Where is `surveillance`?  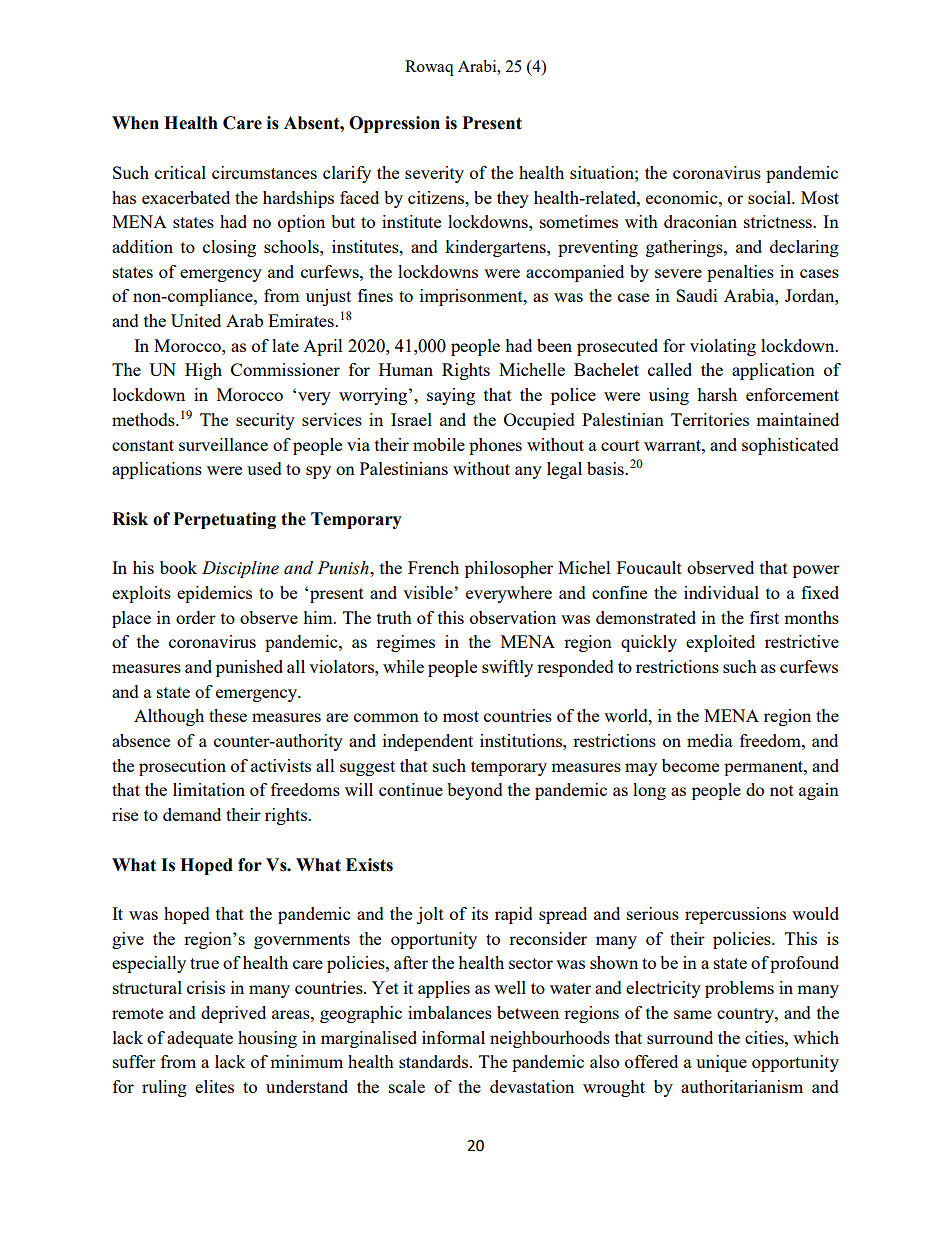
surveillance is located at coordinates (223, 444).
